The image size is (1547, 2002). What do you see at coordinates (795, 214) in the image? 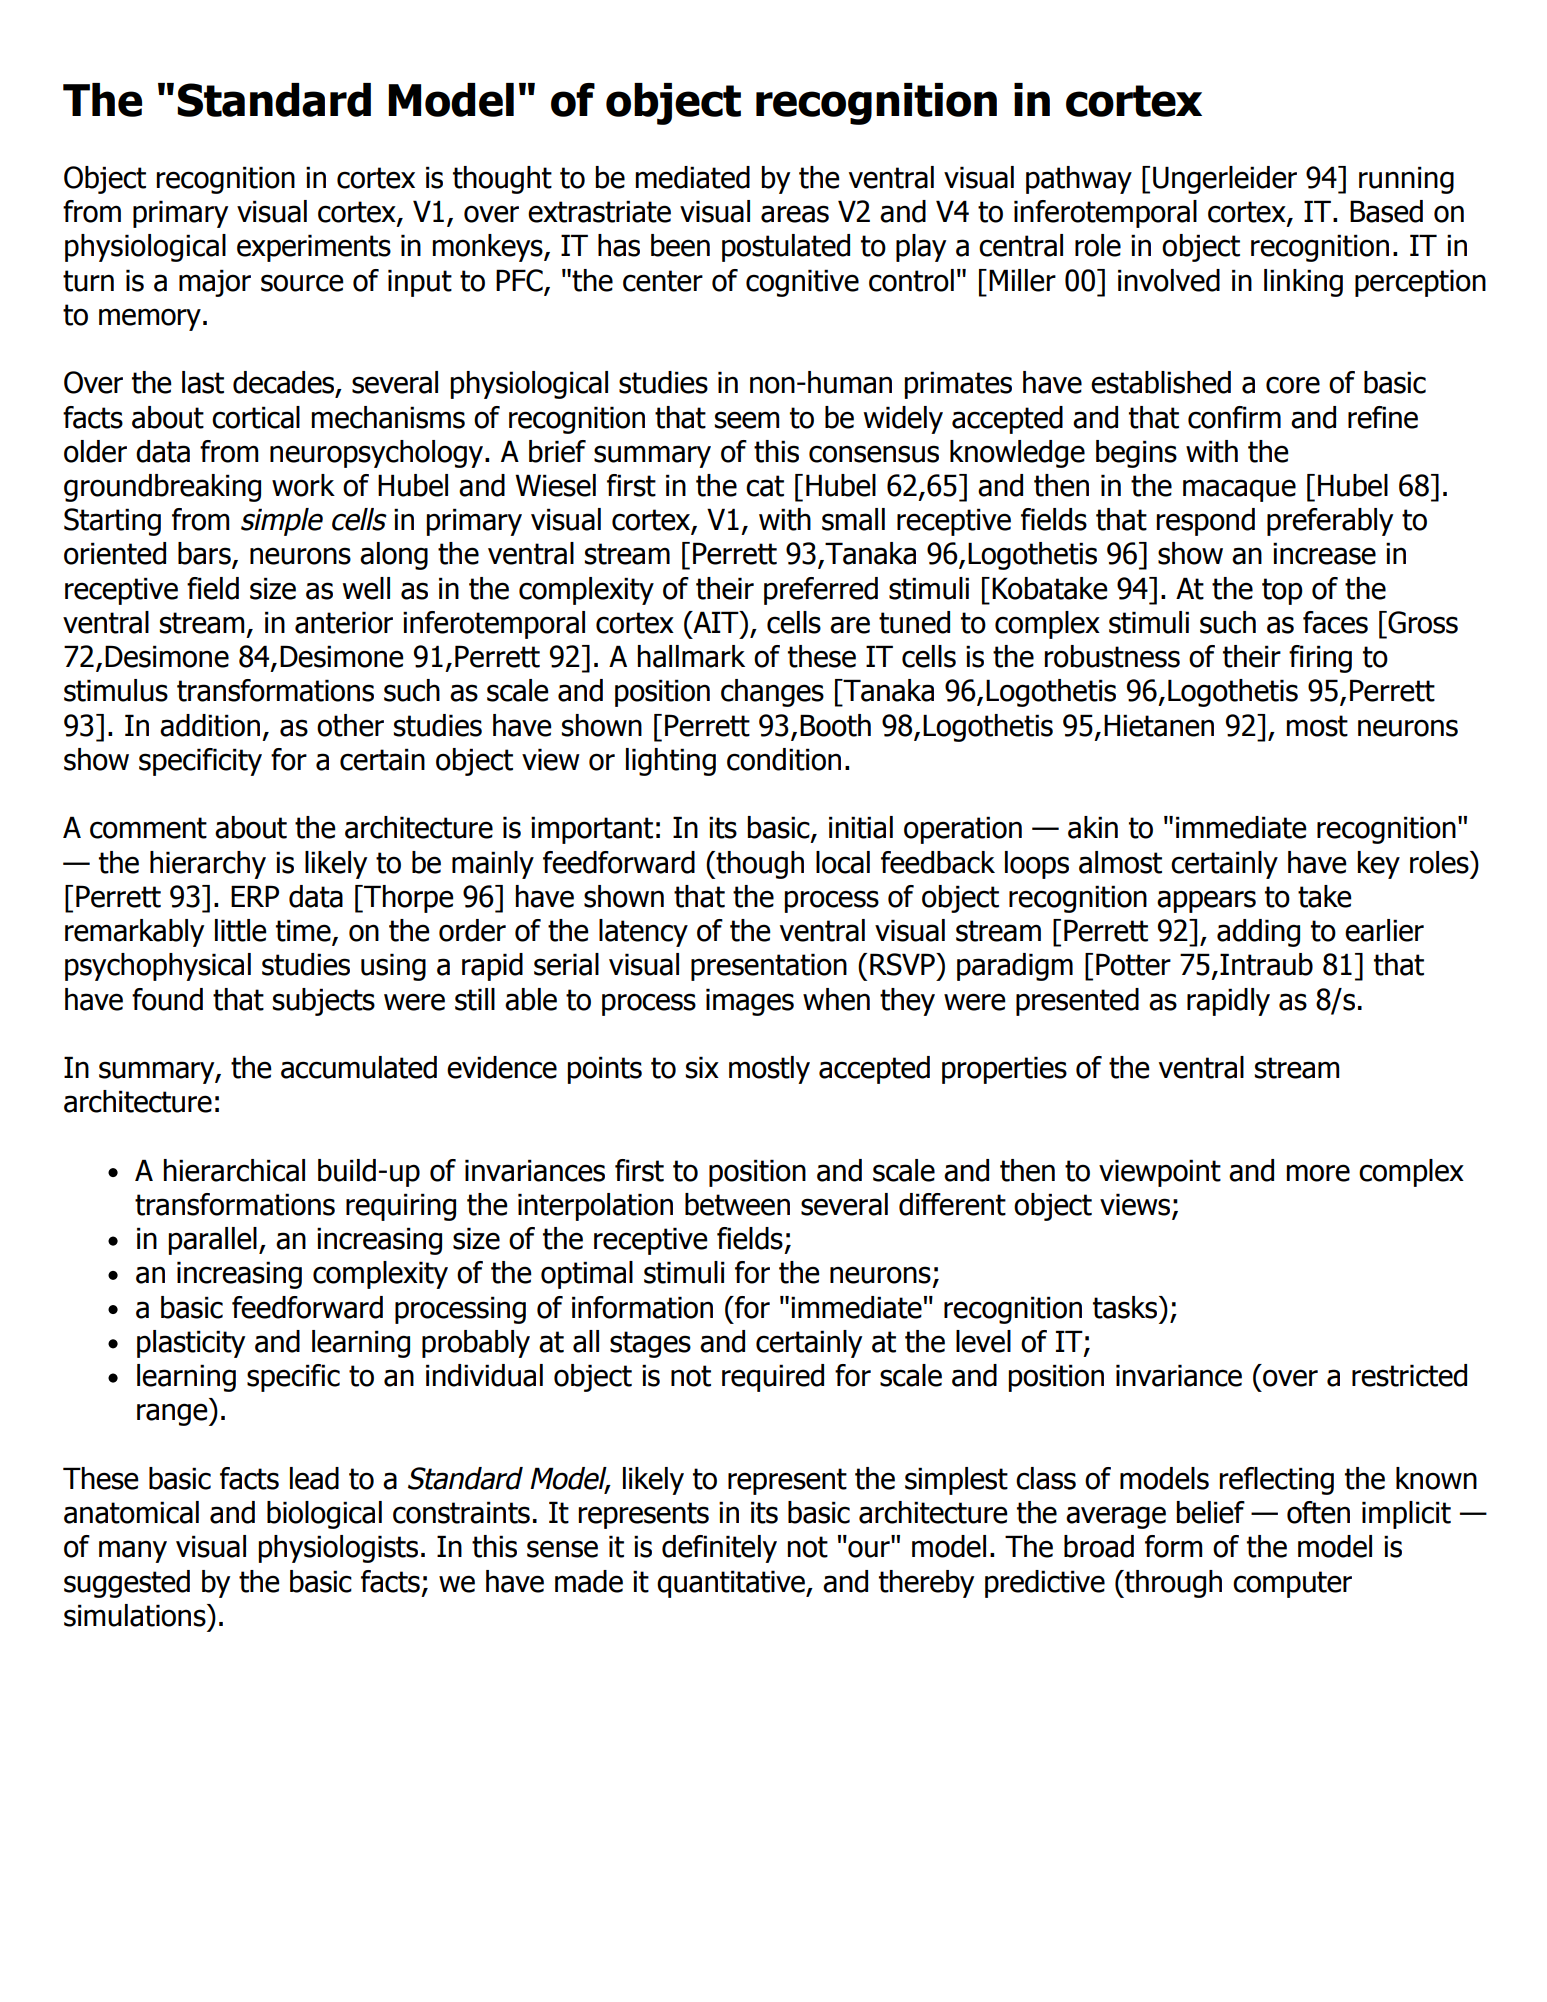
I see `areas` at bounding box center [795, 214].
